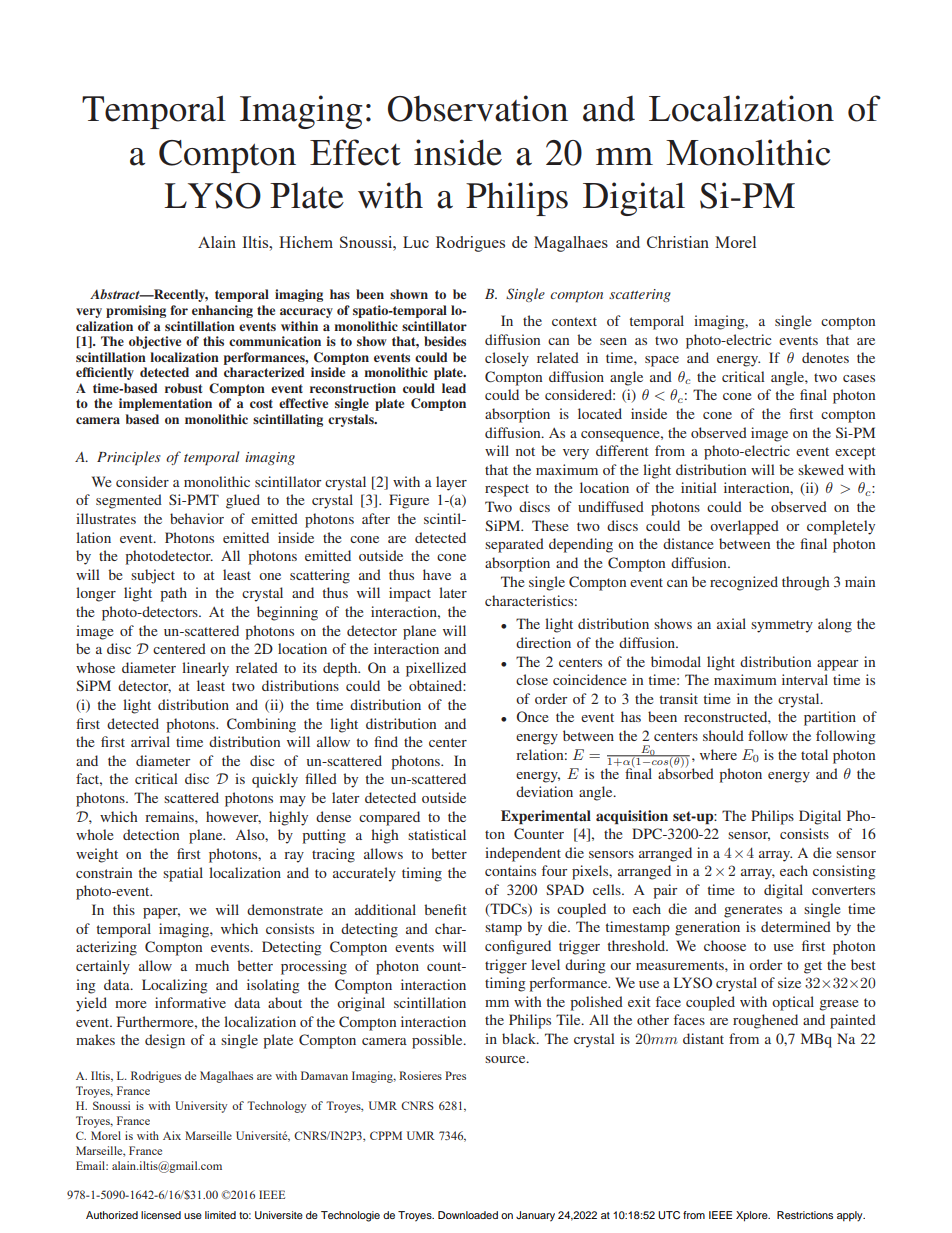 Image resolution: width=952 pixels, height=1233 pixels. What do you see at coordinates (628, 242) in the document?
I see `DQG` at bounding box center [628, 242].
